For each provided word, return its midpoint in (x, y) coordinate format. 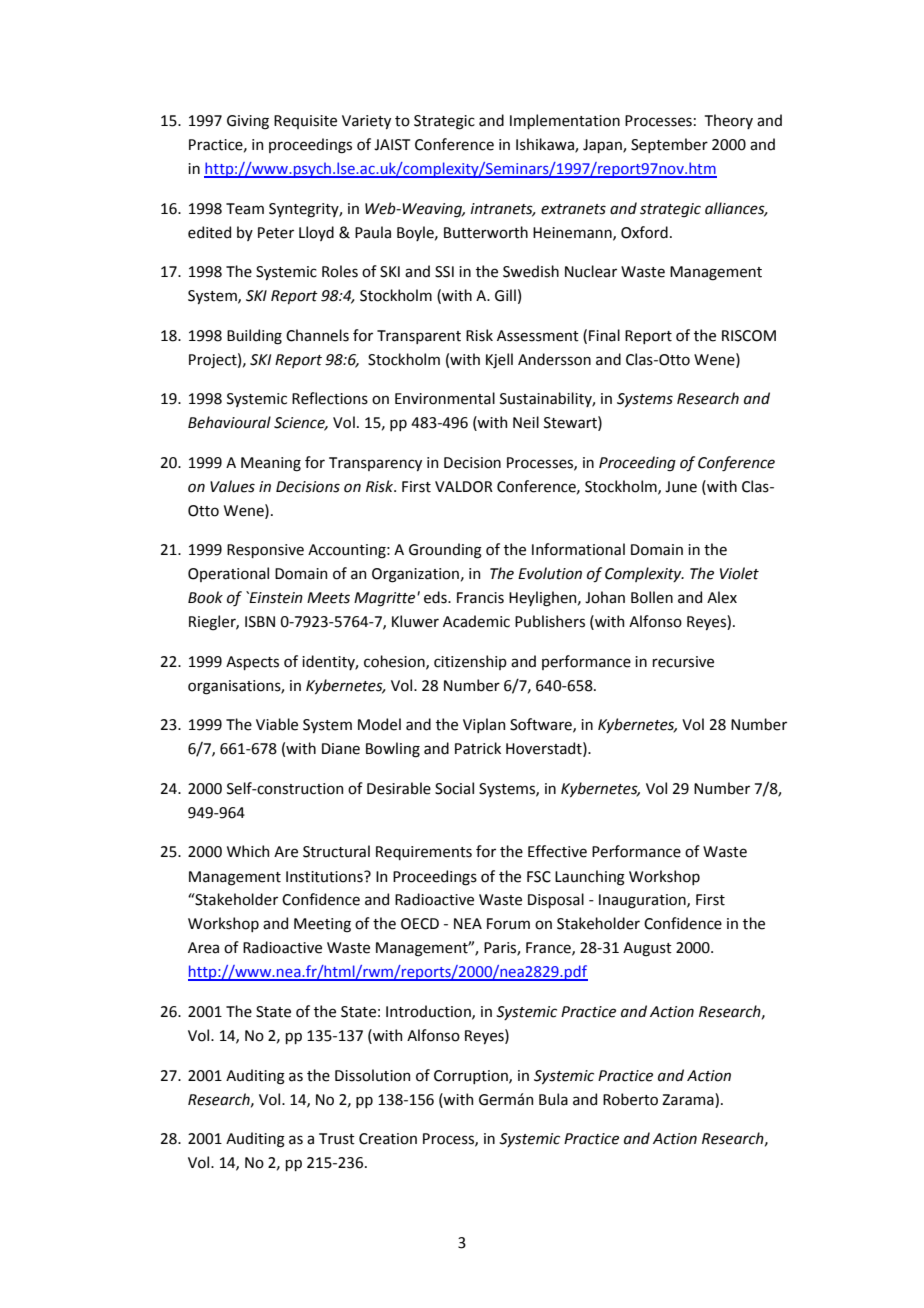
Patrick (478, 748)
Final (604, 335)
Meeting (322, 925)
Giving (248, 122)
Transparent (419, 337)
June (681, 487)
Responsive (265, 551)
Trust (337, 1139)
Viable (277, 724)
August (647, 949)
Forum (508, 924)
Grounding (445, 551)
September (669, 145)
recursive (683, 662)
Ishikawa (546, 145)
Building (254, 337)
